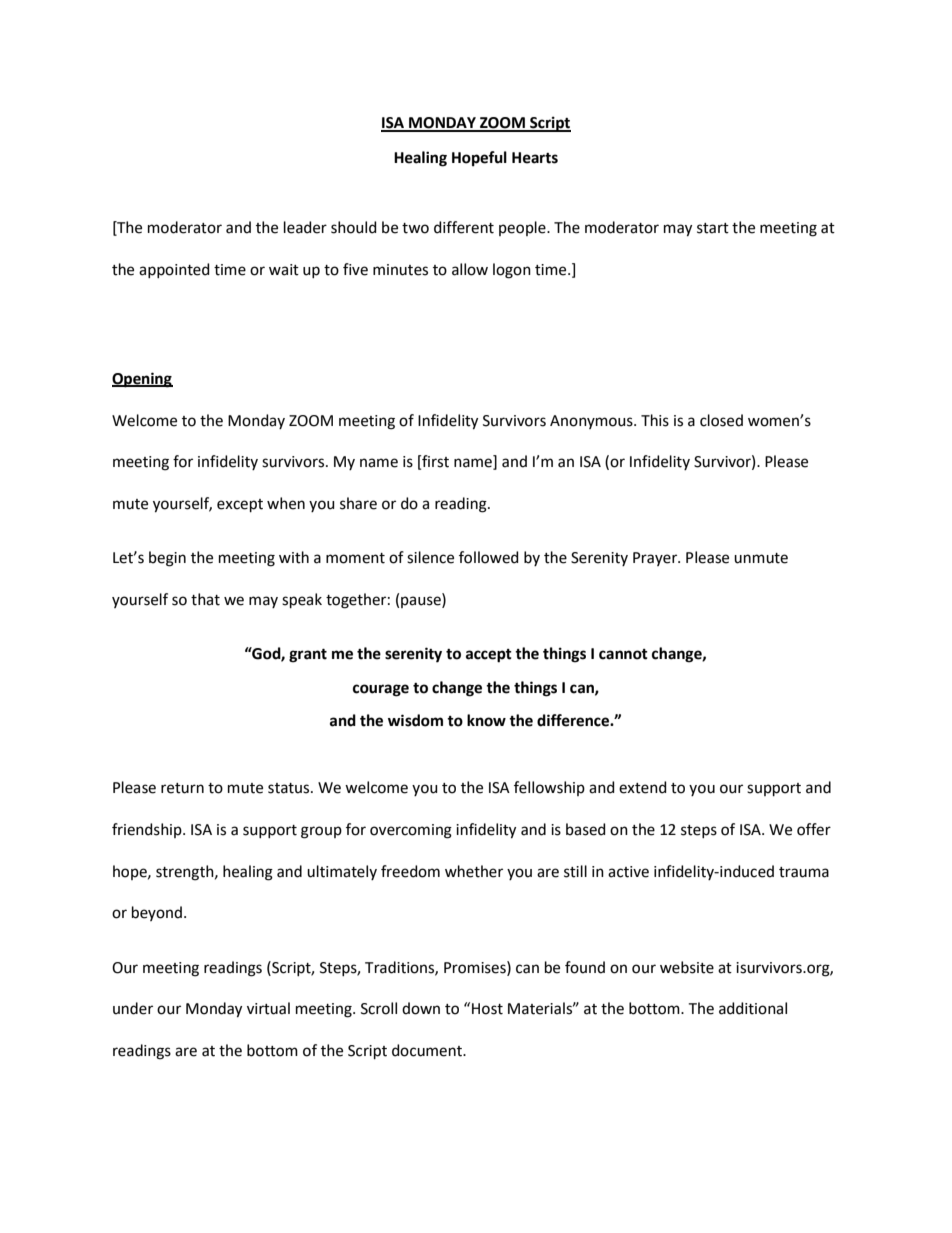  What do you see at coordinates (713, 228) in the screenshot?
I see `start` at bounding box center [713, 228].
